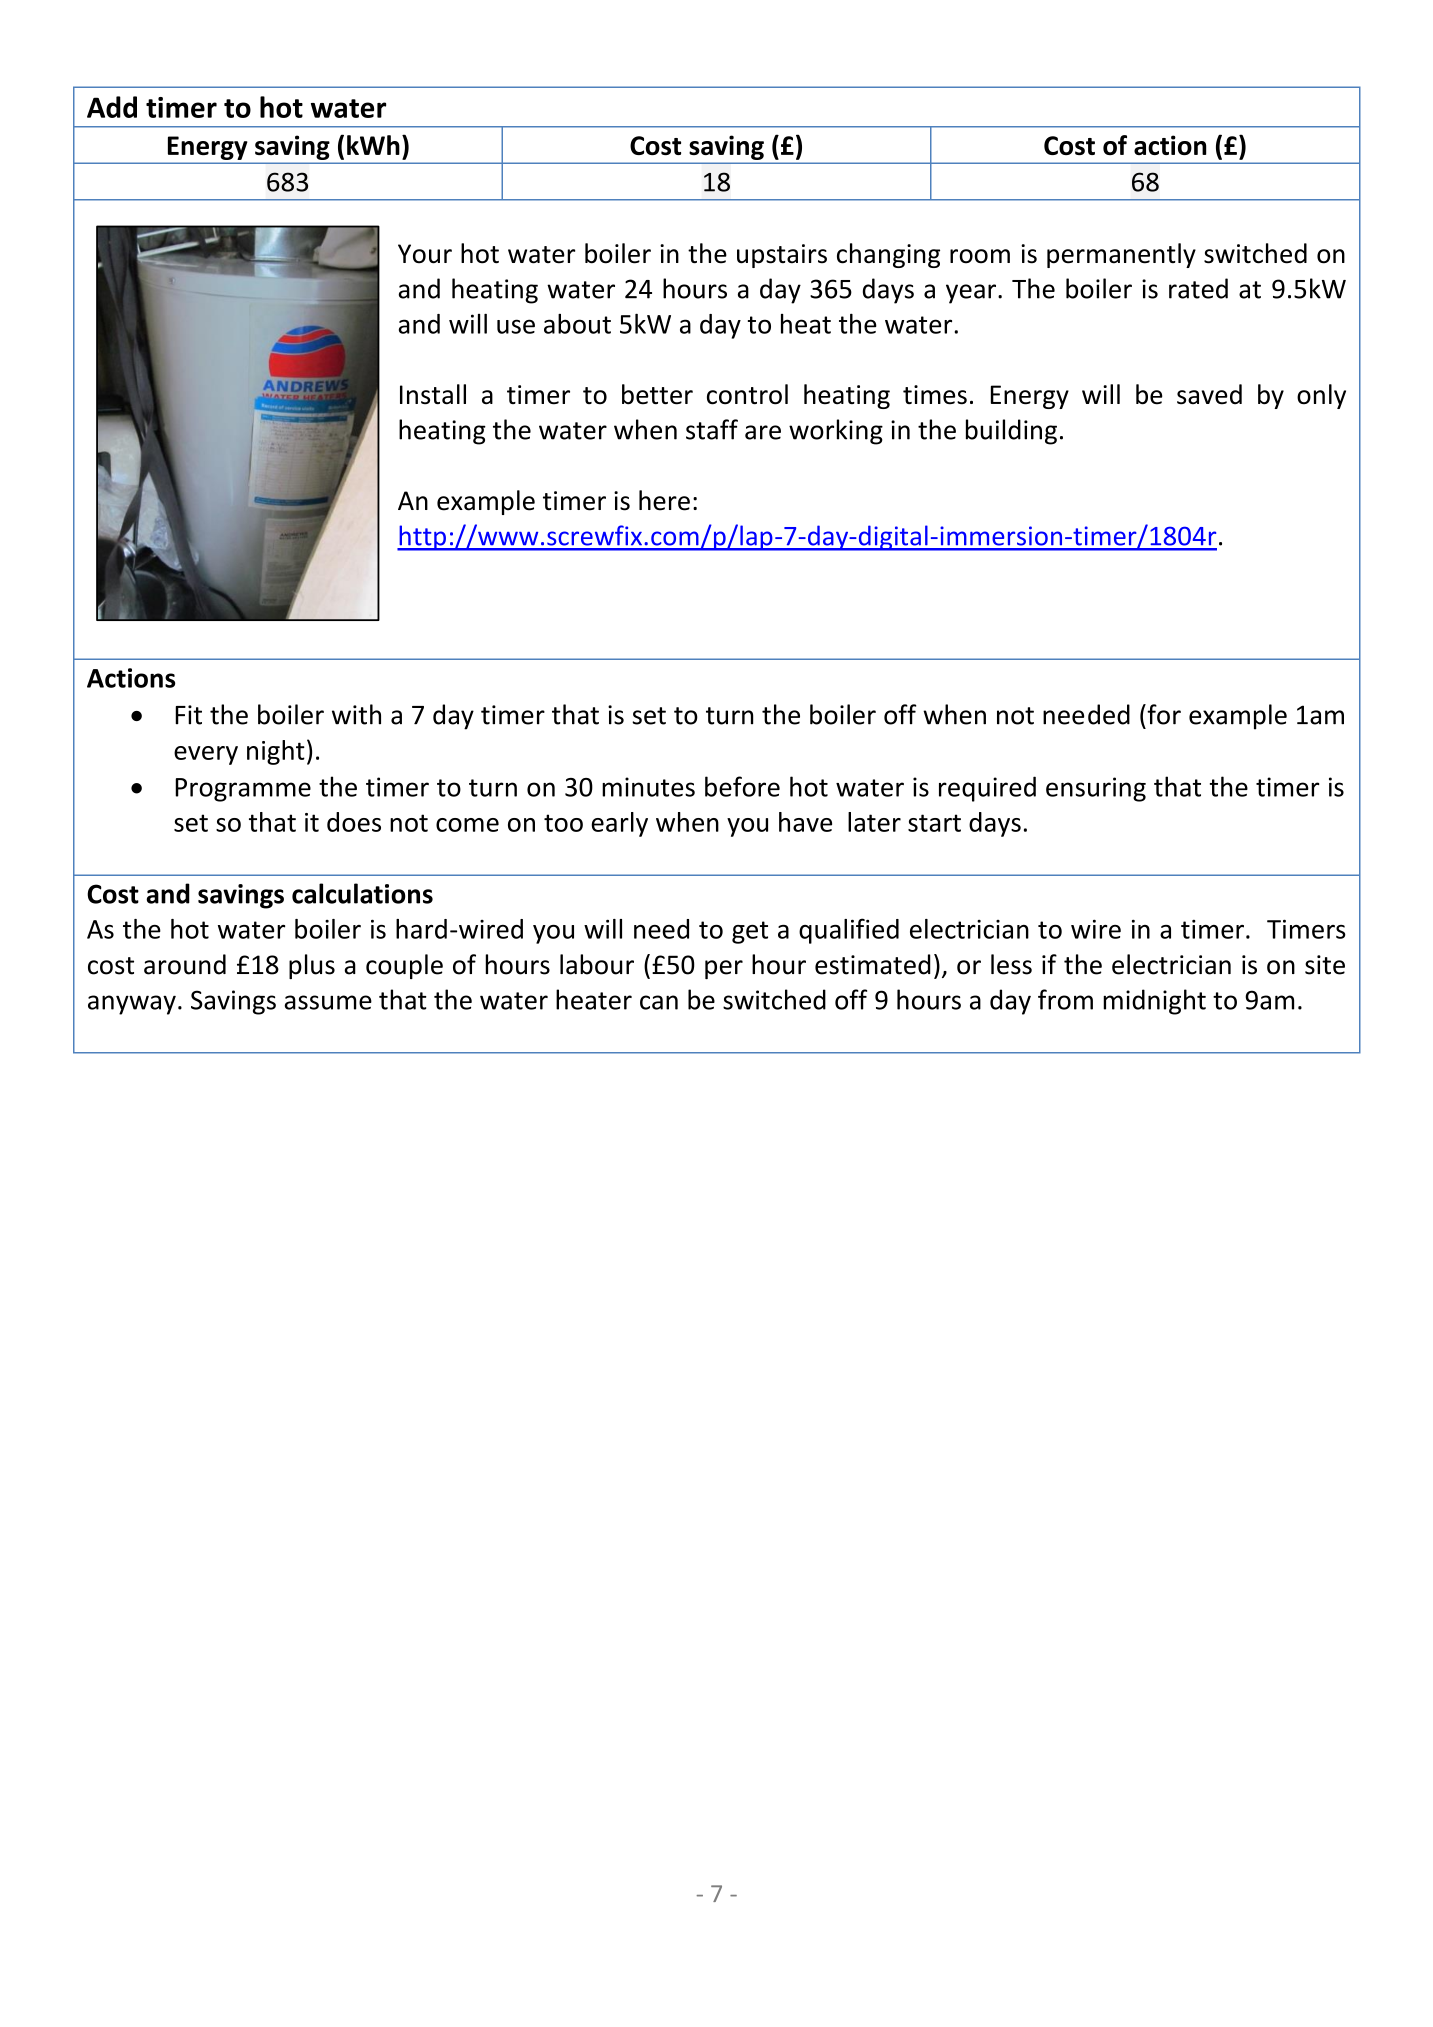  What do you see at coordinates (1011, 432) in the image?
I see `building` at bounding box center [1011, 432].
